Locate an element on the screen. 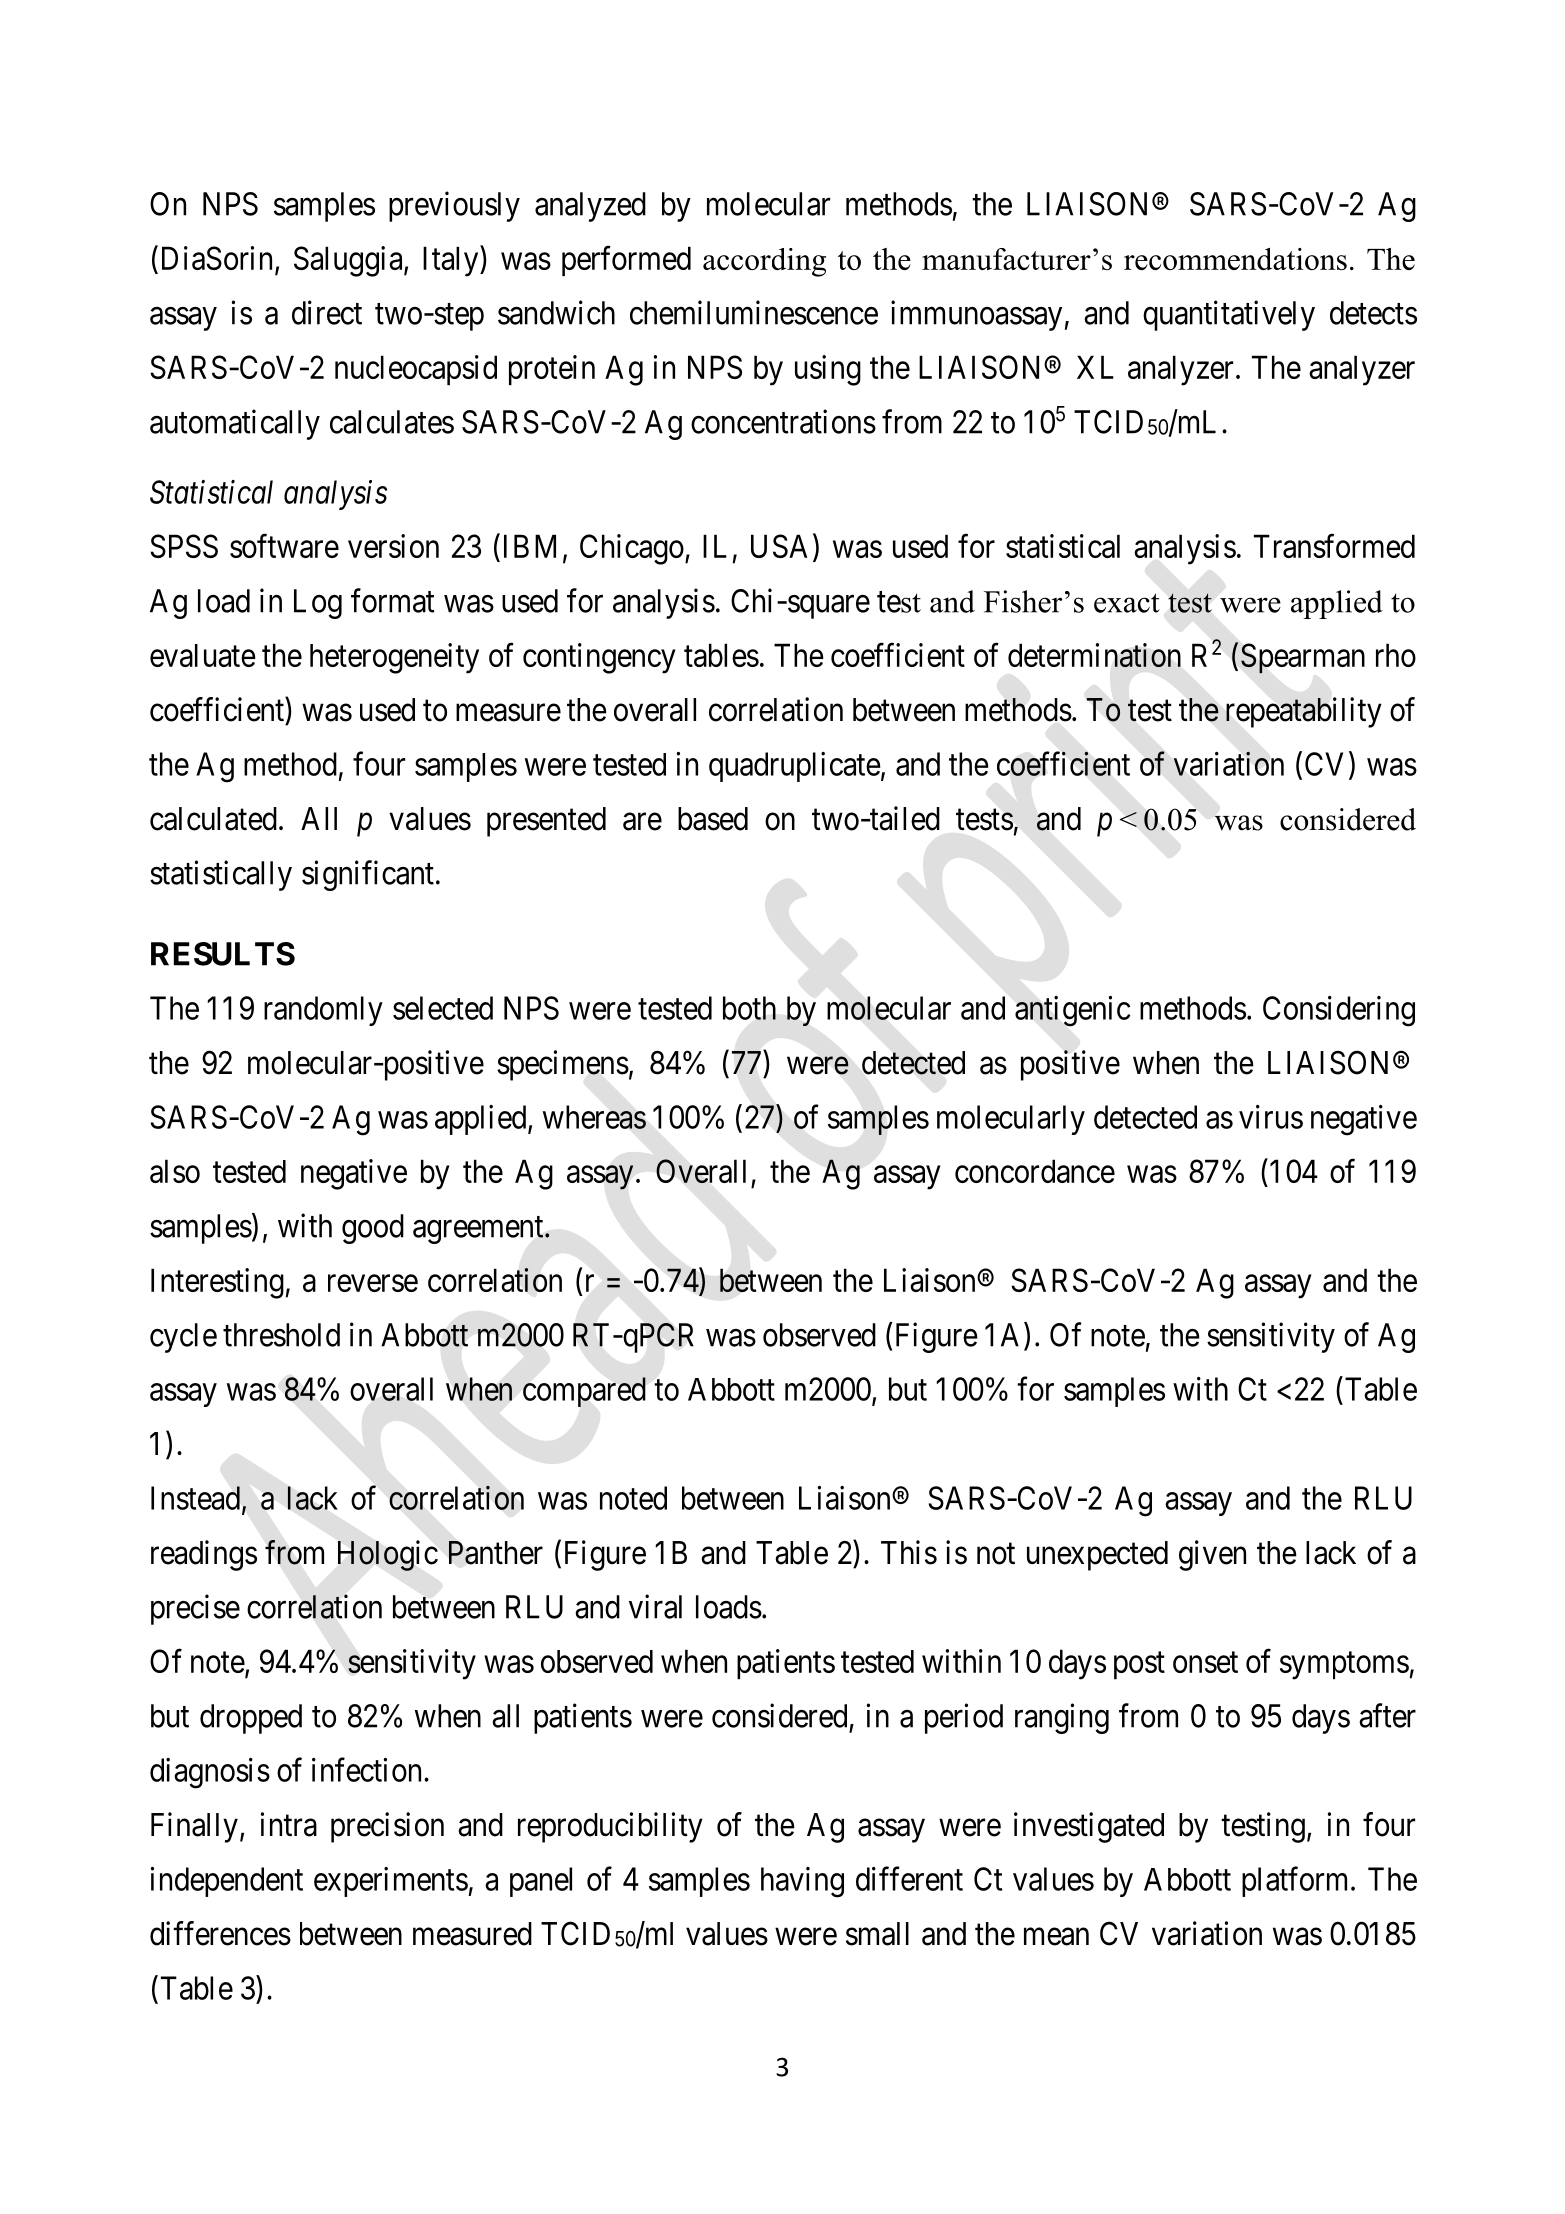  repeatability is located at coordinates (1304, 712).
